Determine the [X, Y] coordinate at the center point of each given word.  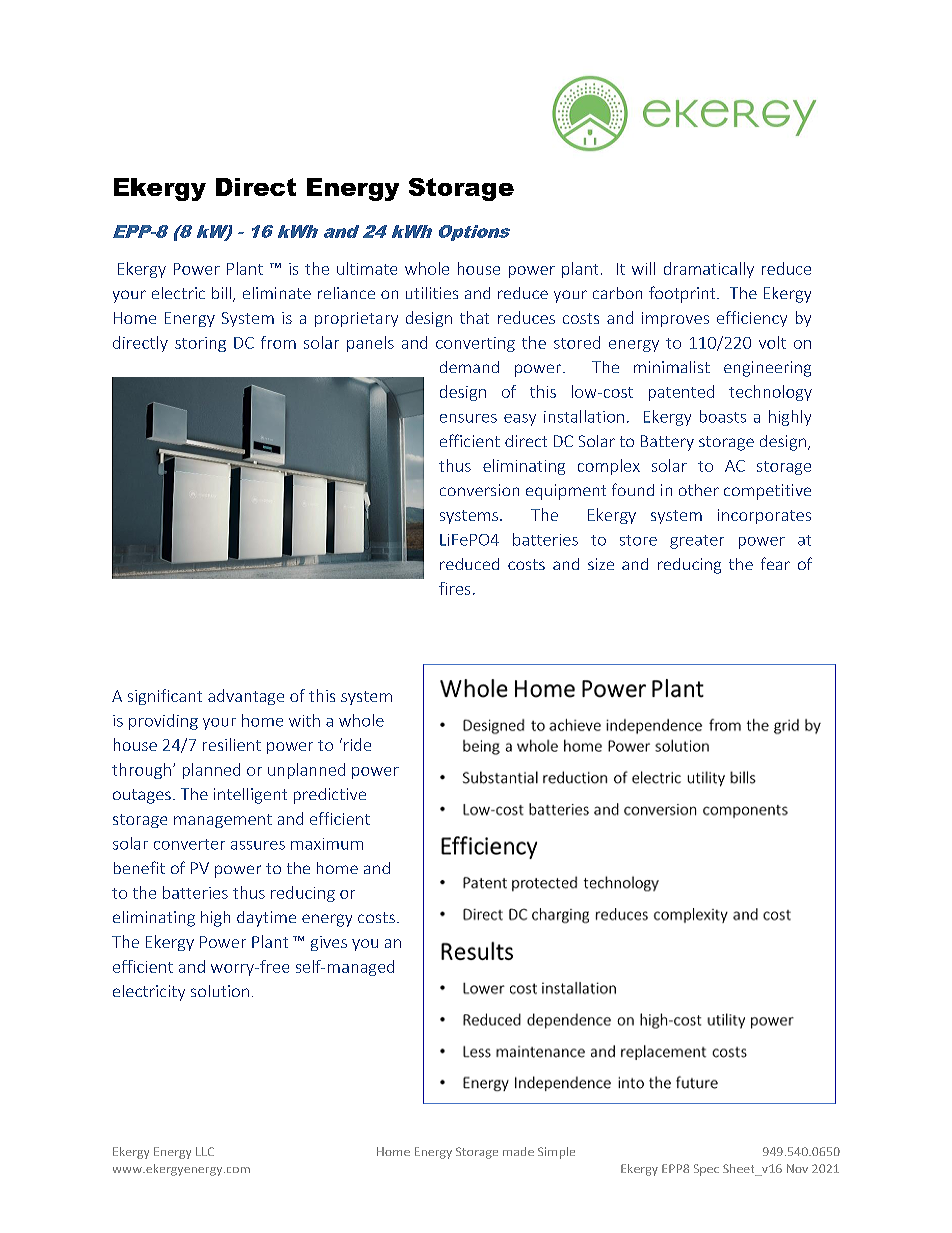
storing [200, 344]
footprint [683, 294]
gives [329, 943]
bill [223, 294]
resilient [232, 744]
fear [775, 563]
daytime [266, 919]
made [518, 1151]
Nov [797, 1168]
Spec [706, 1170]
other [699, 490]
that [474, 317]
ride [357, 744]
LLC [205, 1151]
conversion [479, 490]
